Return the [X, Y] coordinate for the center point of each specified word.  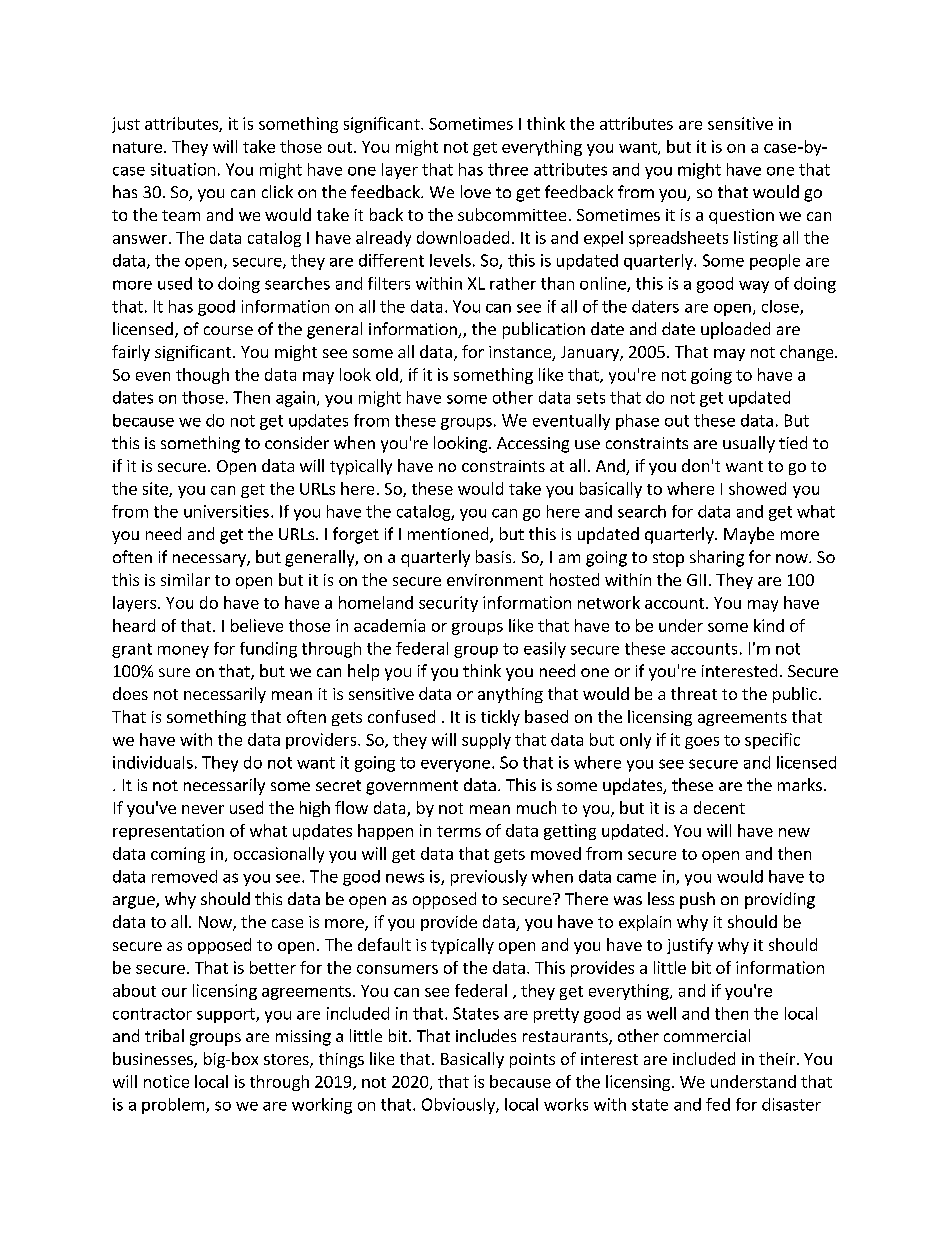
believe [257, 625]
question [741, 216]
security [448, 604]
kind [769, 625]
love [476, 191]
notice [166, 1081]
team [181, 215]
